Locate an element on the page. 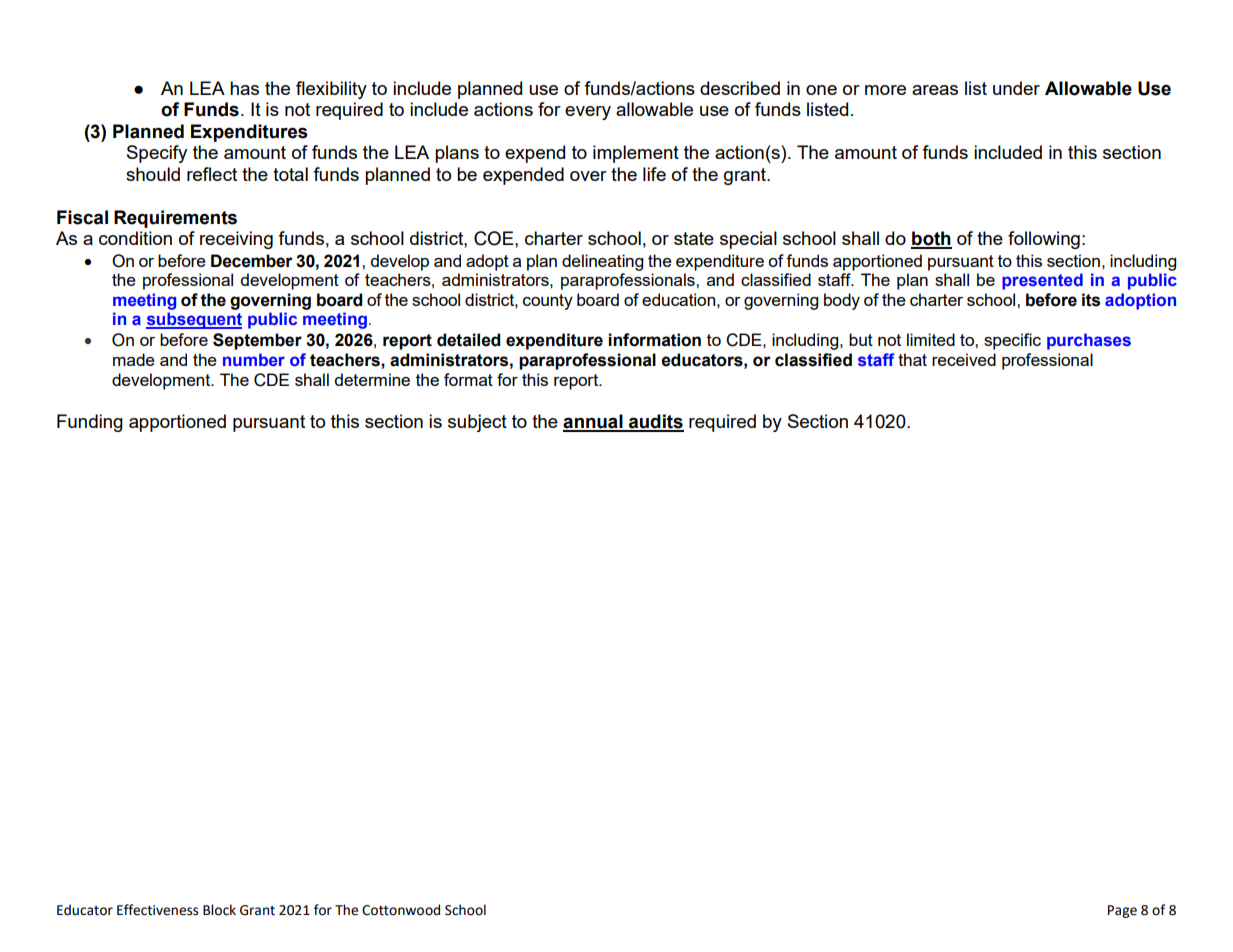 This image has width=1233, height=952. under is located at coordinates (1016, 88).
